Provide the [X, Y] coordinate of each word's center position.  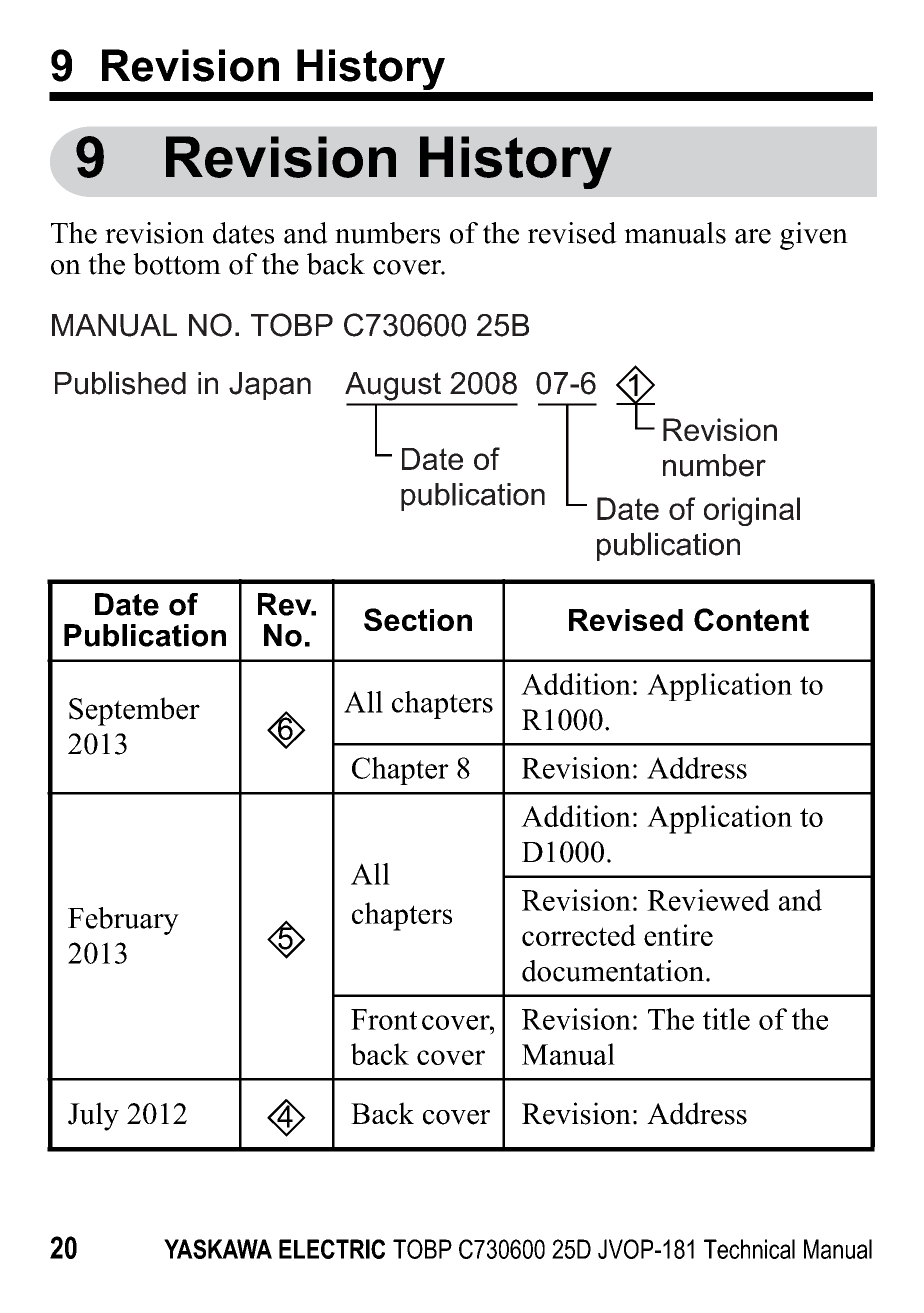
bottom [177, 264]
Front [384, 1019]
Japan [270, 386]
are [753, 236]
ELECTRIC [332, 1249]
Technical [749, 1249]
